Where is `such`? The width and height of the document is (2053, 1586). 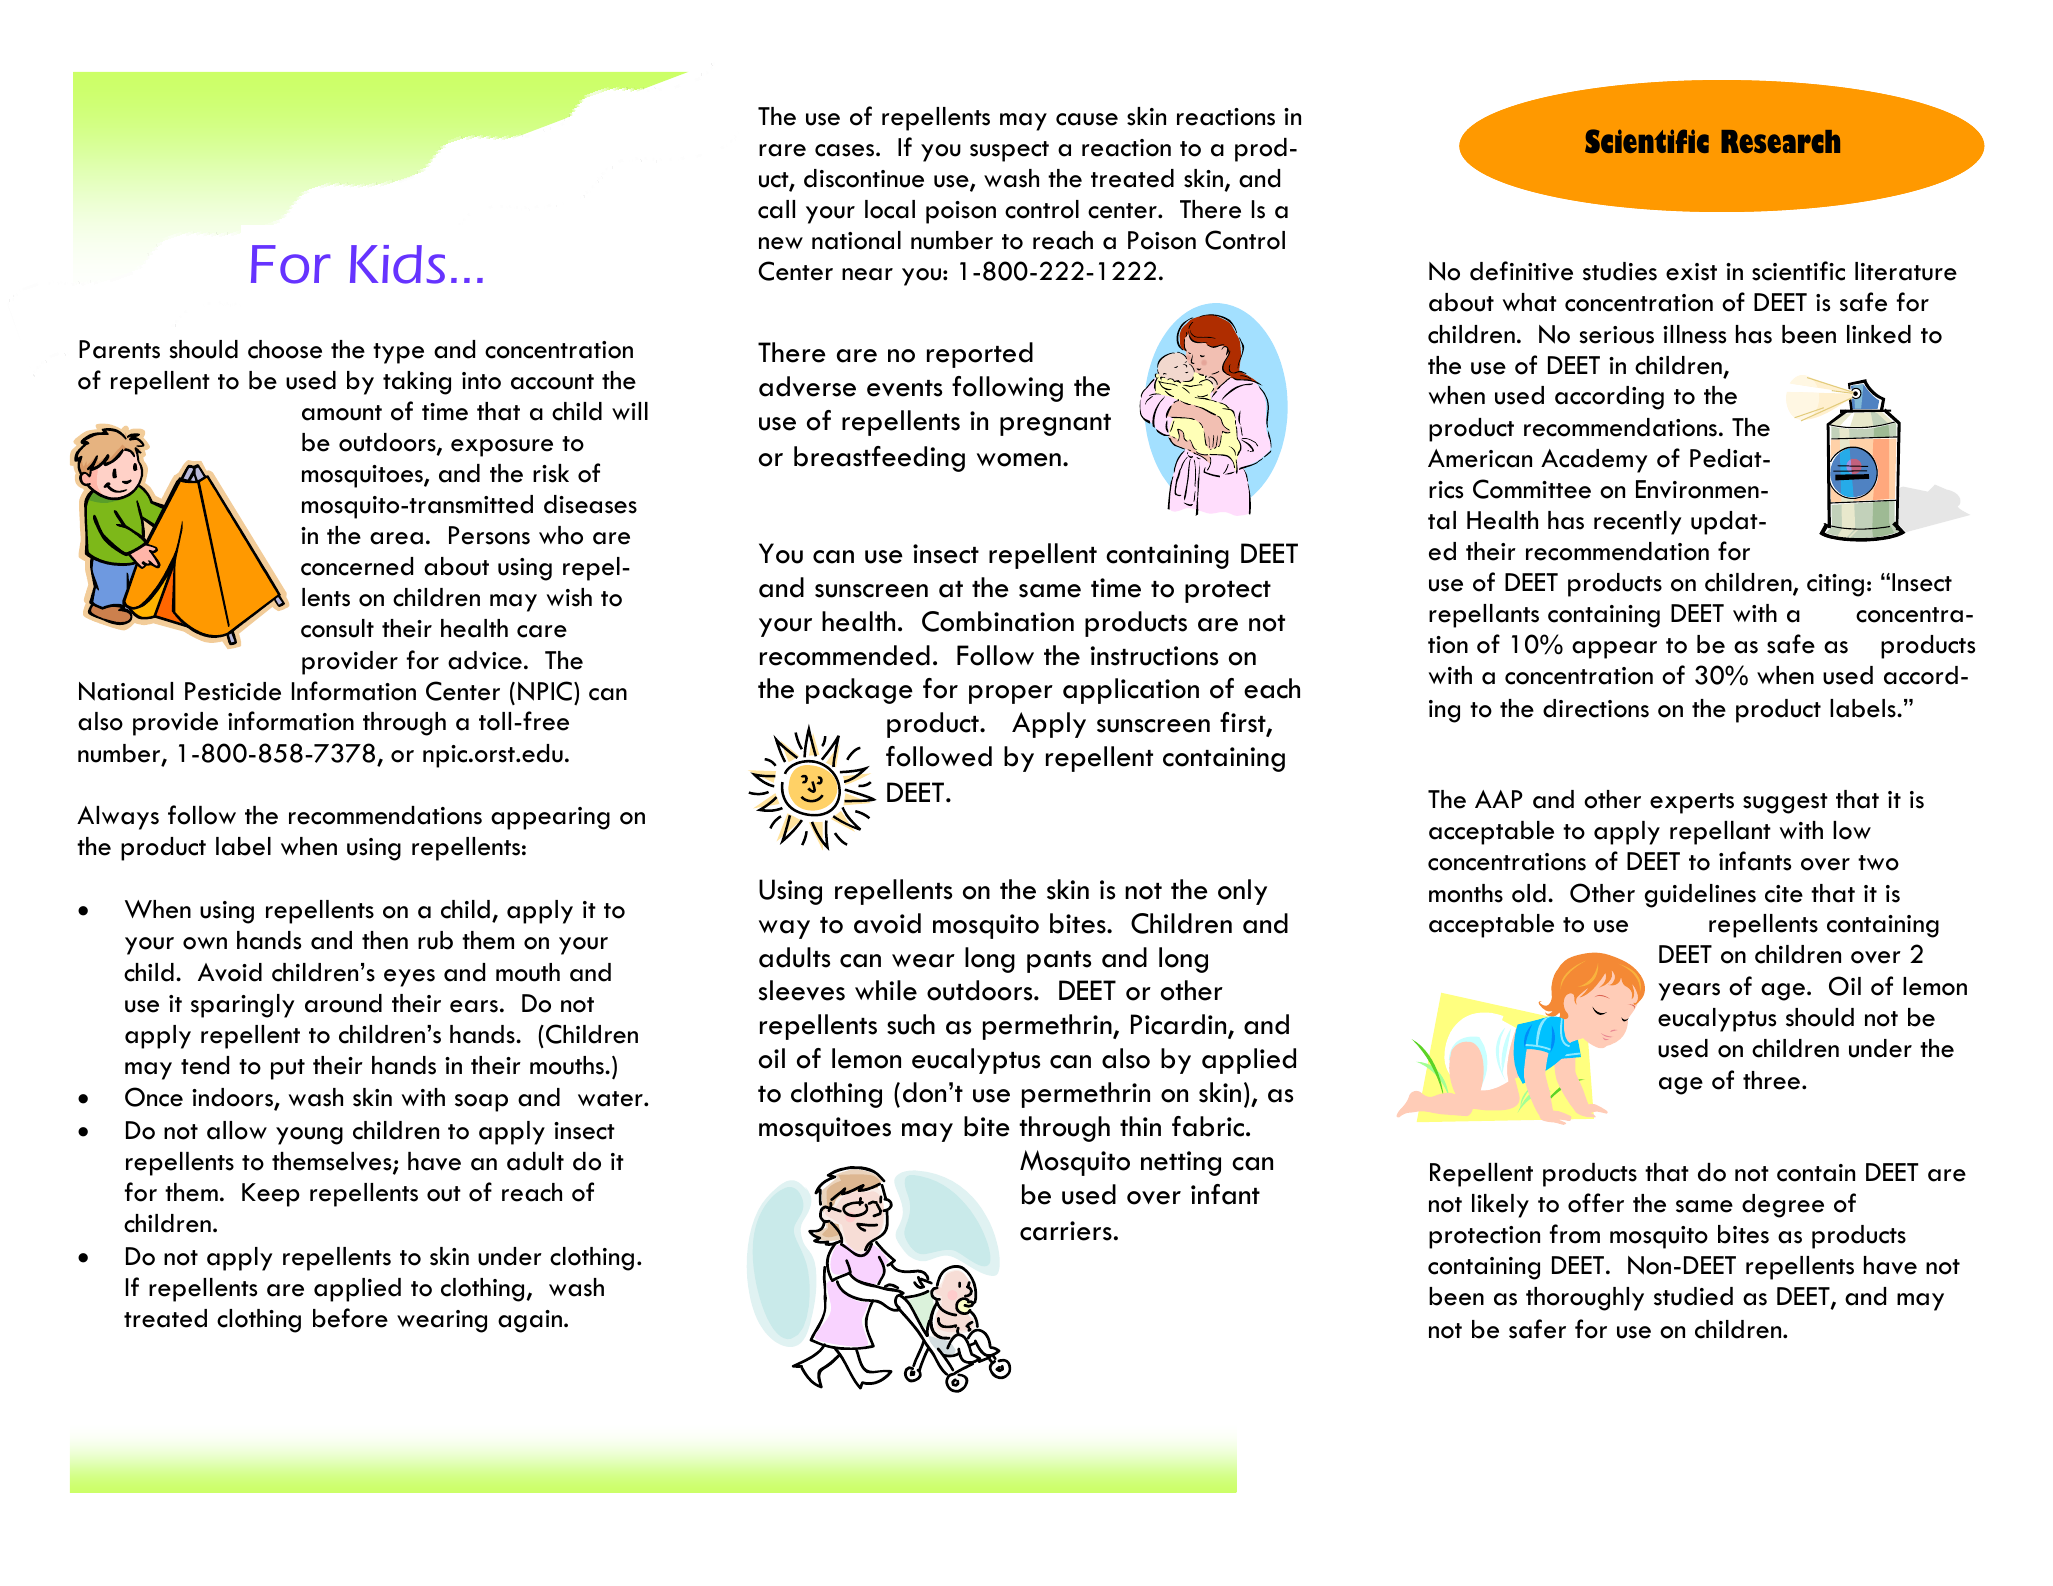 such is located at coordinates (911, 1024).
